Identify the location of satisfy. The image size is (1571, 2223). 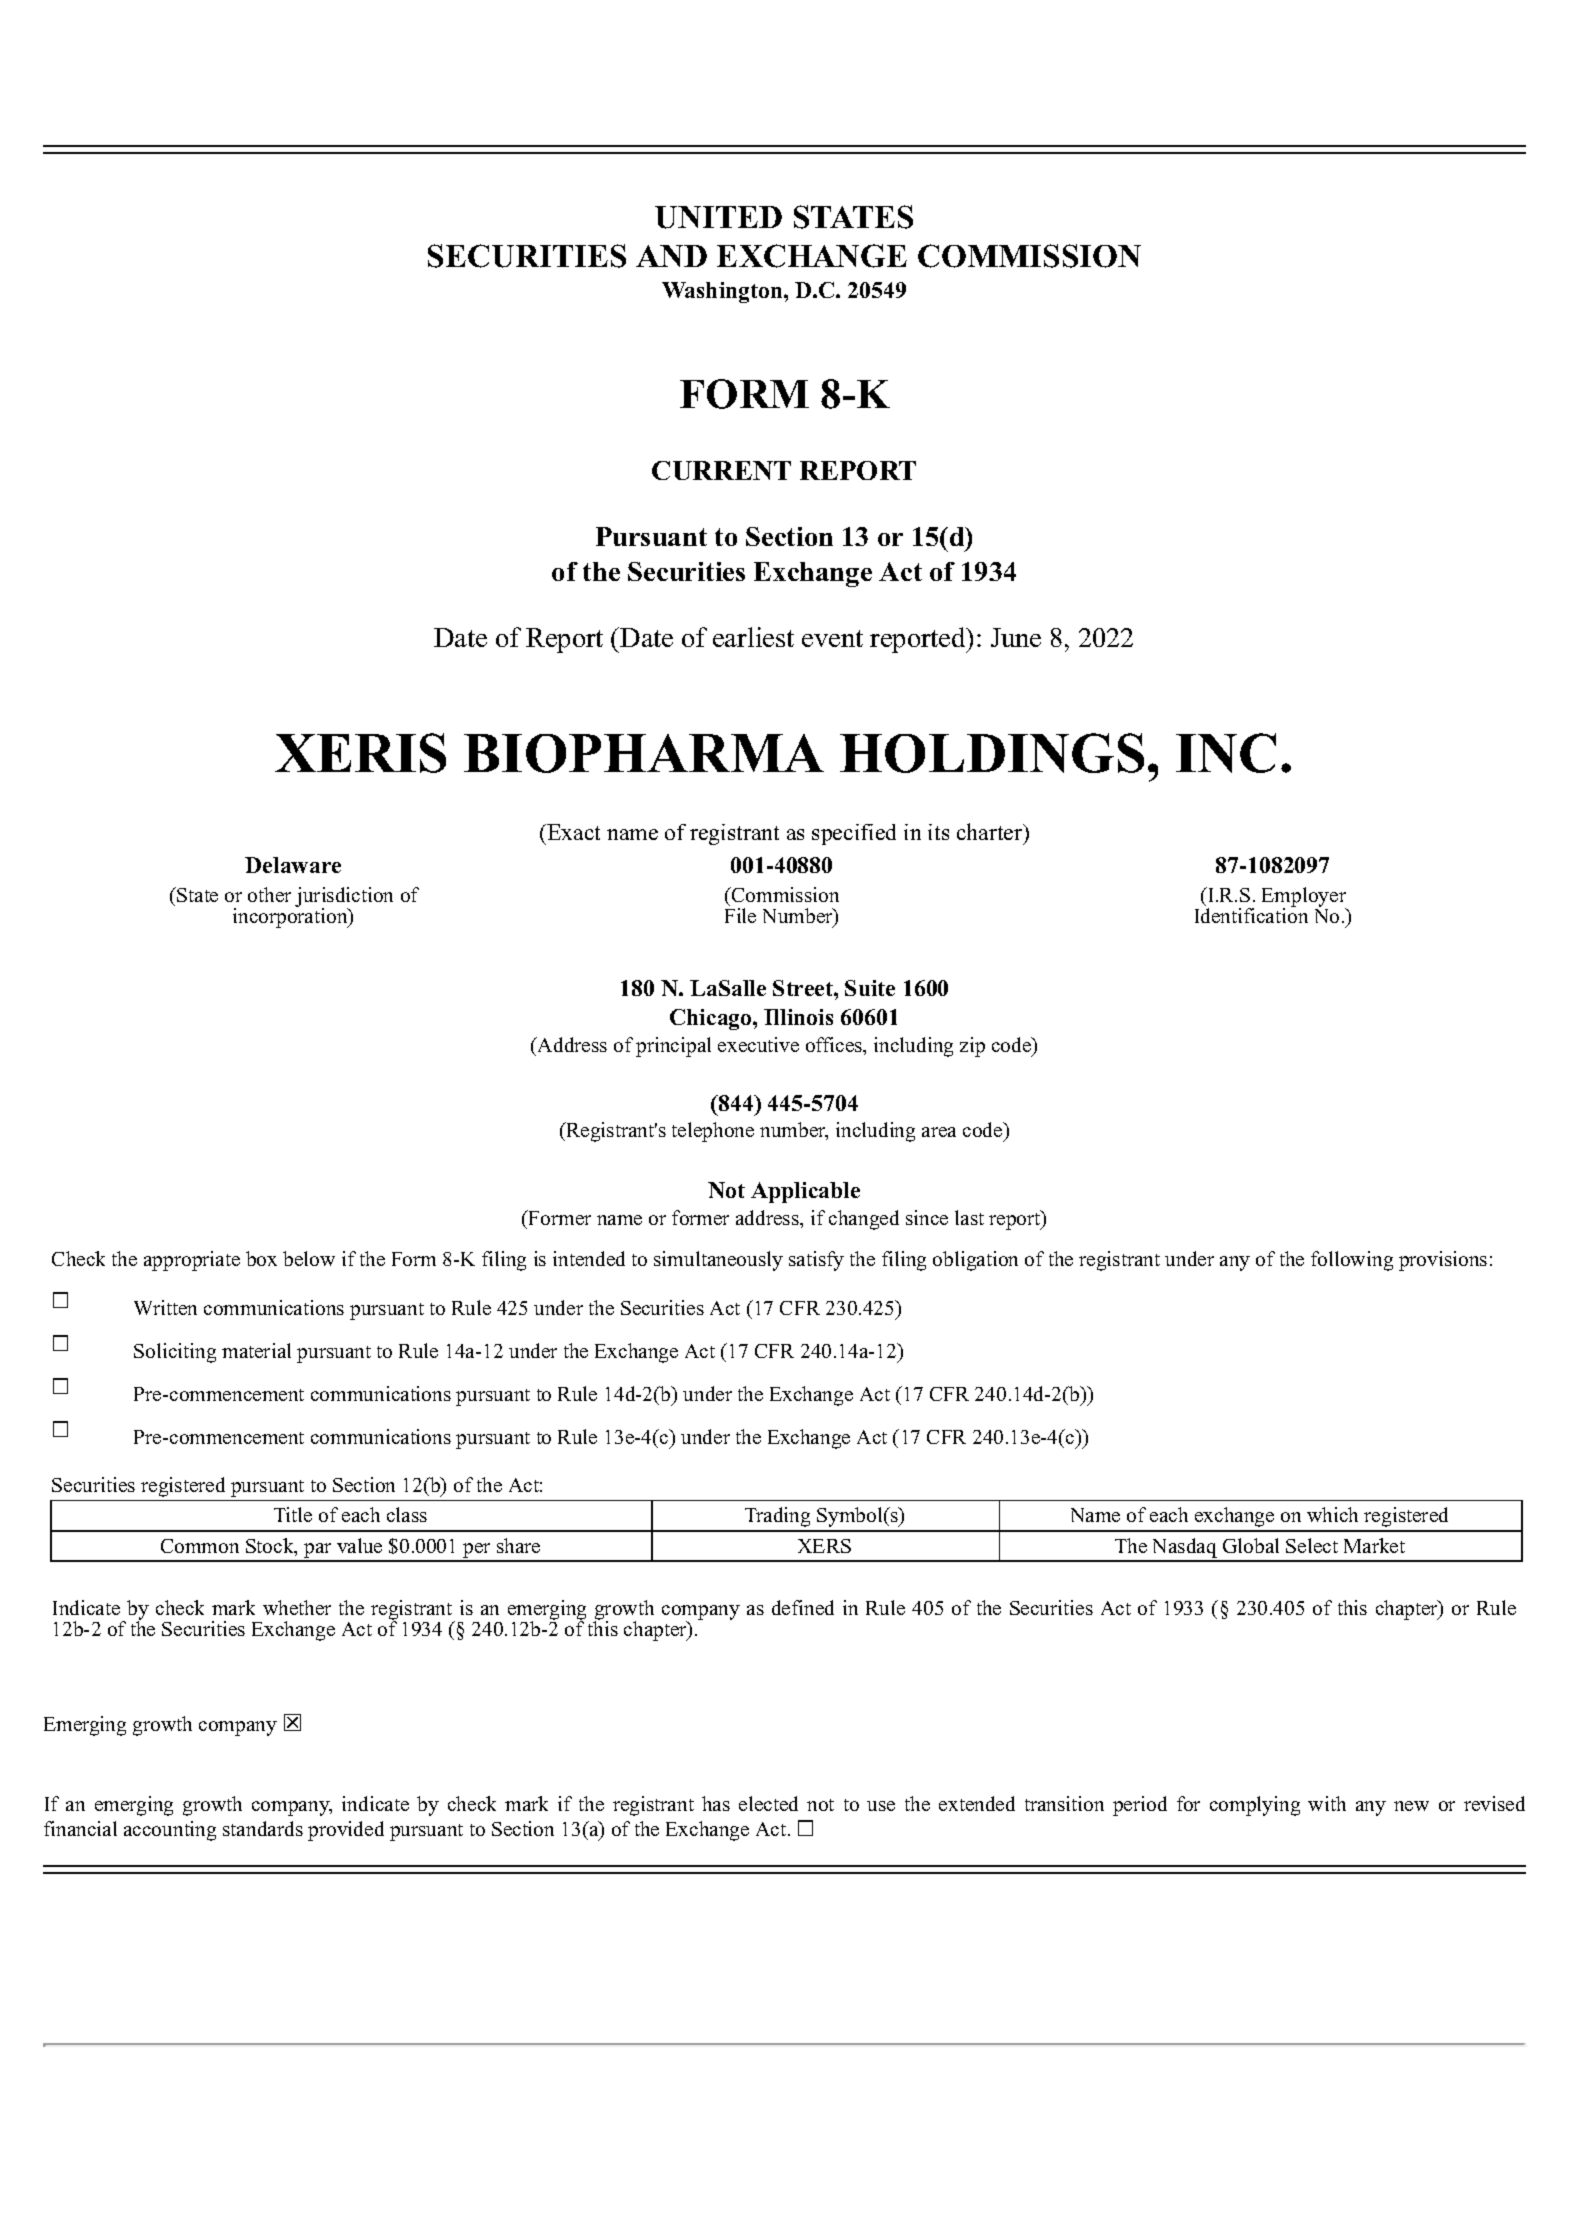
(816, 1261).
